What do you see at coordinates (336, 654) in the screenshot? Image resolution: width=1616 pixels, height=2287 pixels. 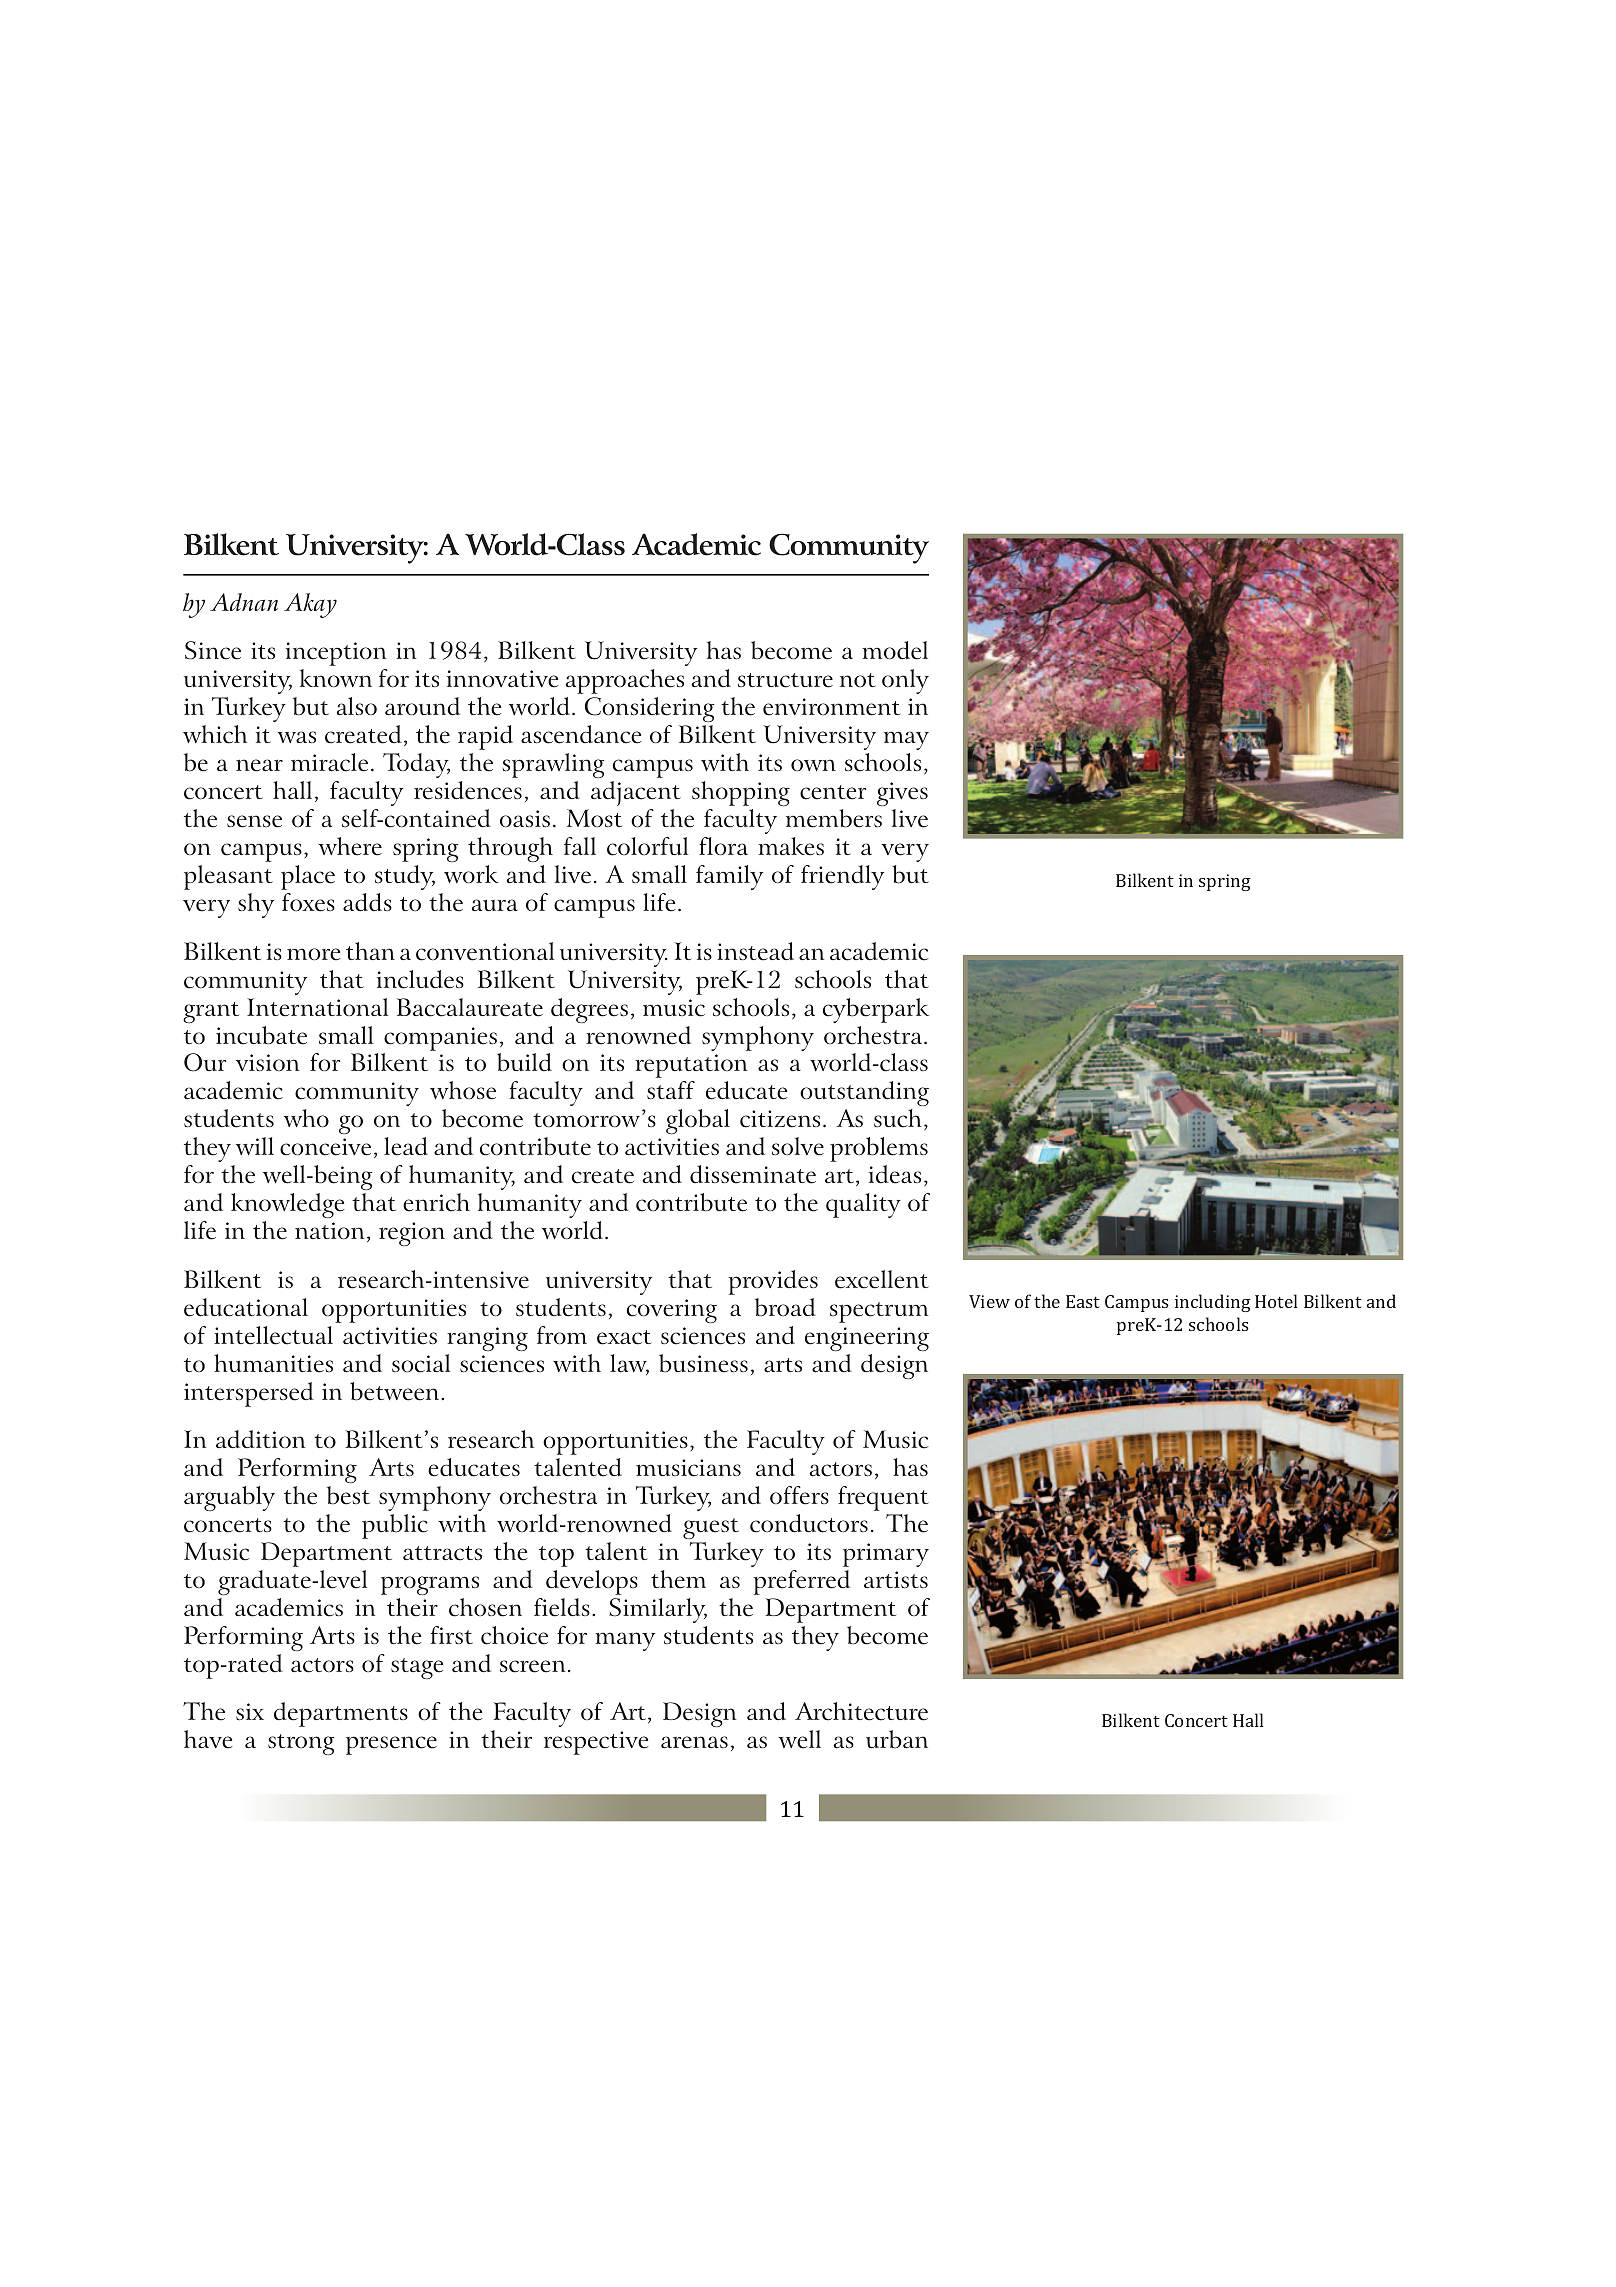 I see `inception` at bounding box center [336, 654].
